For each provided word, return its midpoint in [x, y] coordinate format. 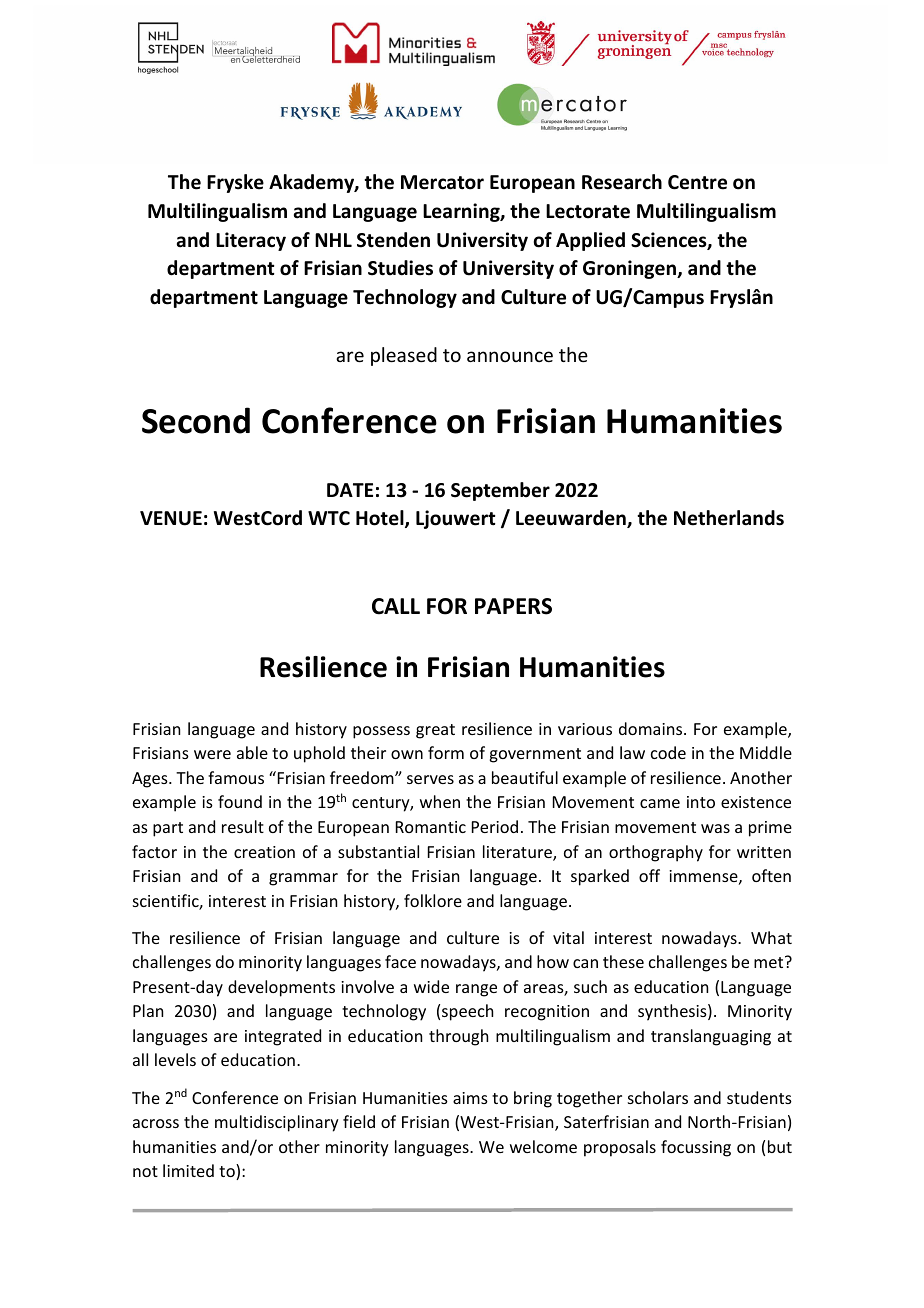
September [500, 491]
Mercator [442, 182]
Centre [697, 182]
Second [196, 420]
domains [652, 728]
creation [264, 852]
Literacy [251, 241]
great [435, 731]
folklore [433, 900]
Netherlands [729, 518]
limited [188, 1170]
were [212, 754]
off [649, 875]
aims [470, 1098]
